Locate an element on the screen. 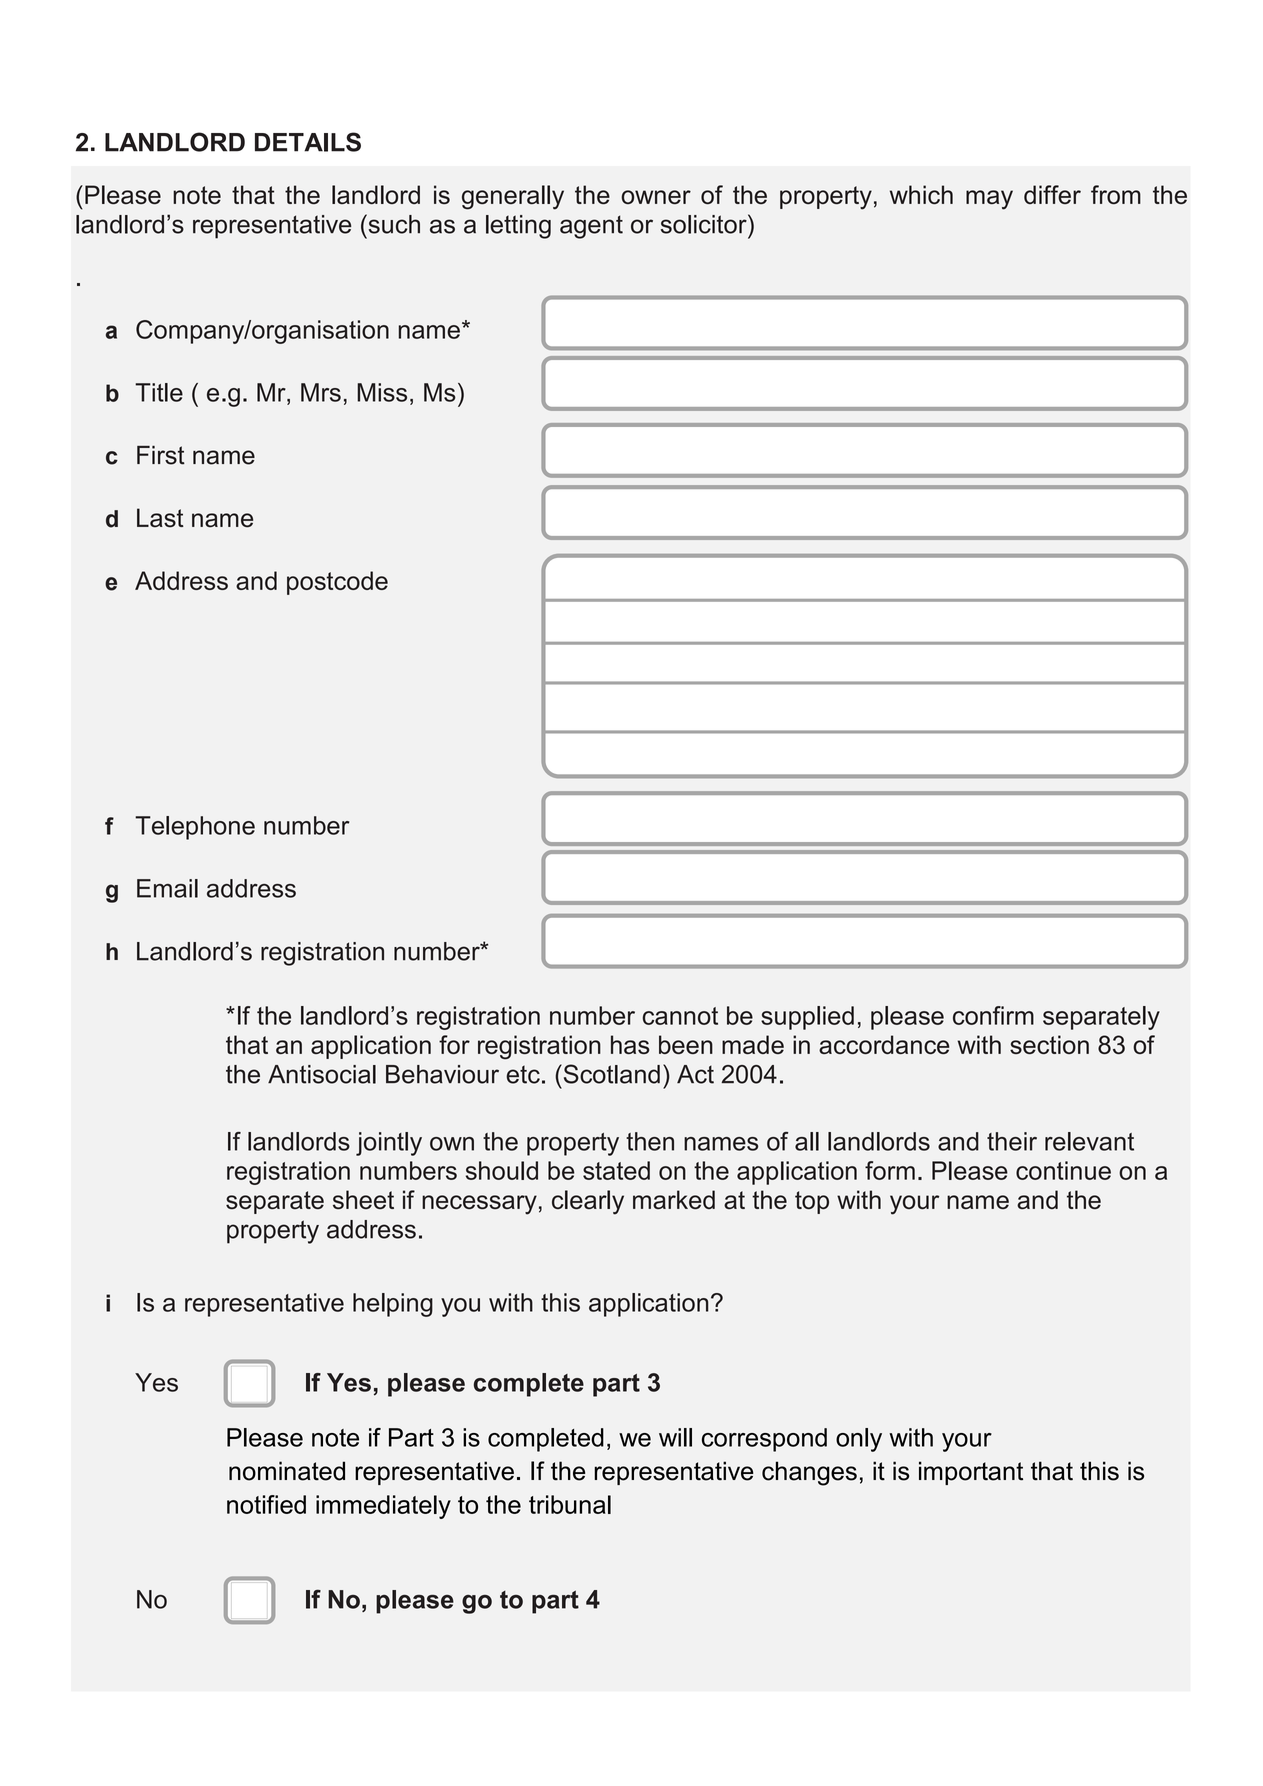 The width and height of the screenshot is (1263, 1786). DETAILS is located at coordinates (308, 142).
